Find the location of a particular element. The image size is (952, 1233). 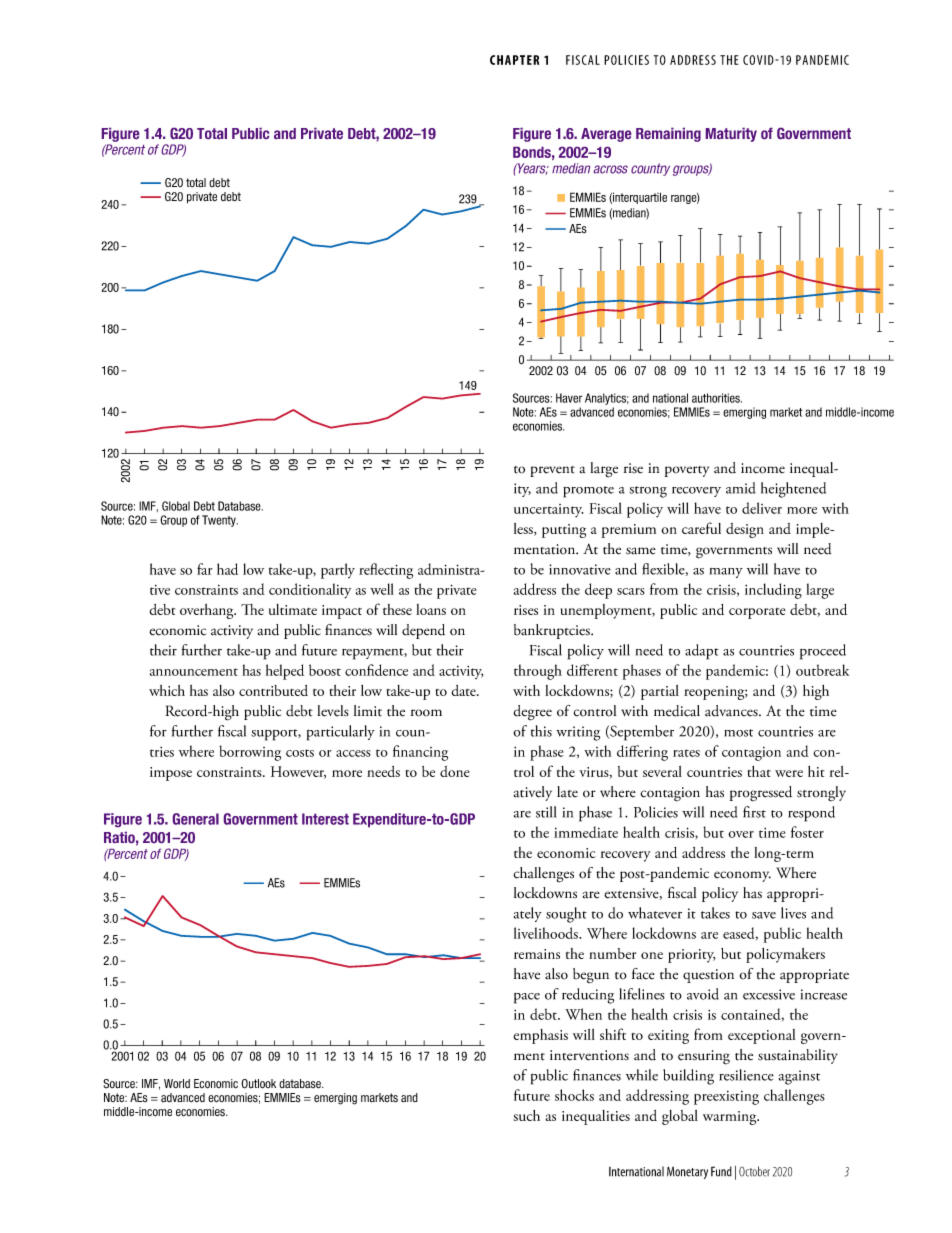

such is located at coordinates (526, 1115).
